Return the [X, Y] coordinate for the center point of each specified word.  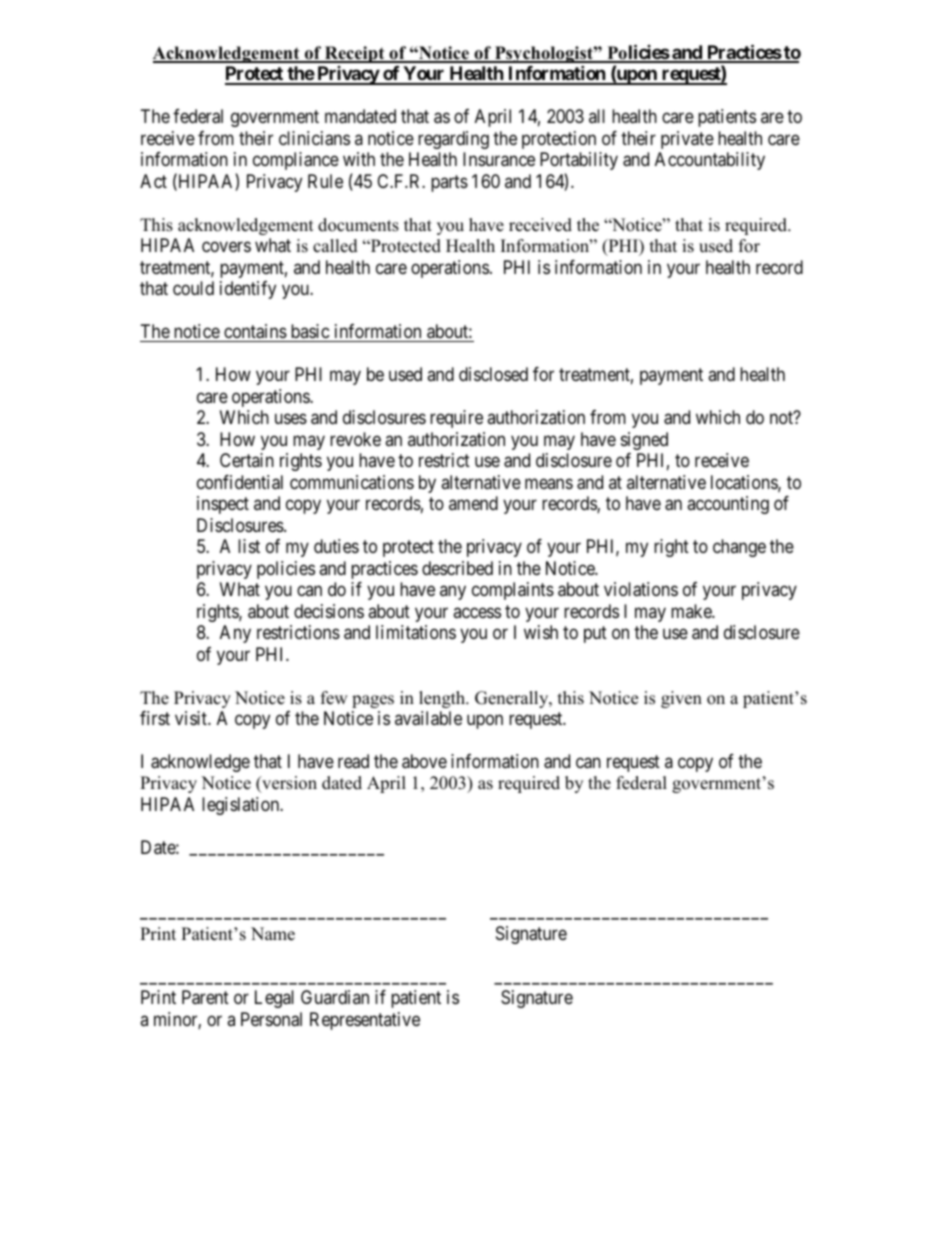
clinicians [314, 138]
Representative [365, 1021]
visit [192, 718]
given [681, 699]
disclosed [493, 374]
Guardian [335, 997]
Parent [205, 997]
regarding [453, 140]
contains [255, 331]
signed [644, 441]
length [443, 699]
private [687, 140]
